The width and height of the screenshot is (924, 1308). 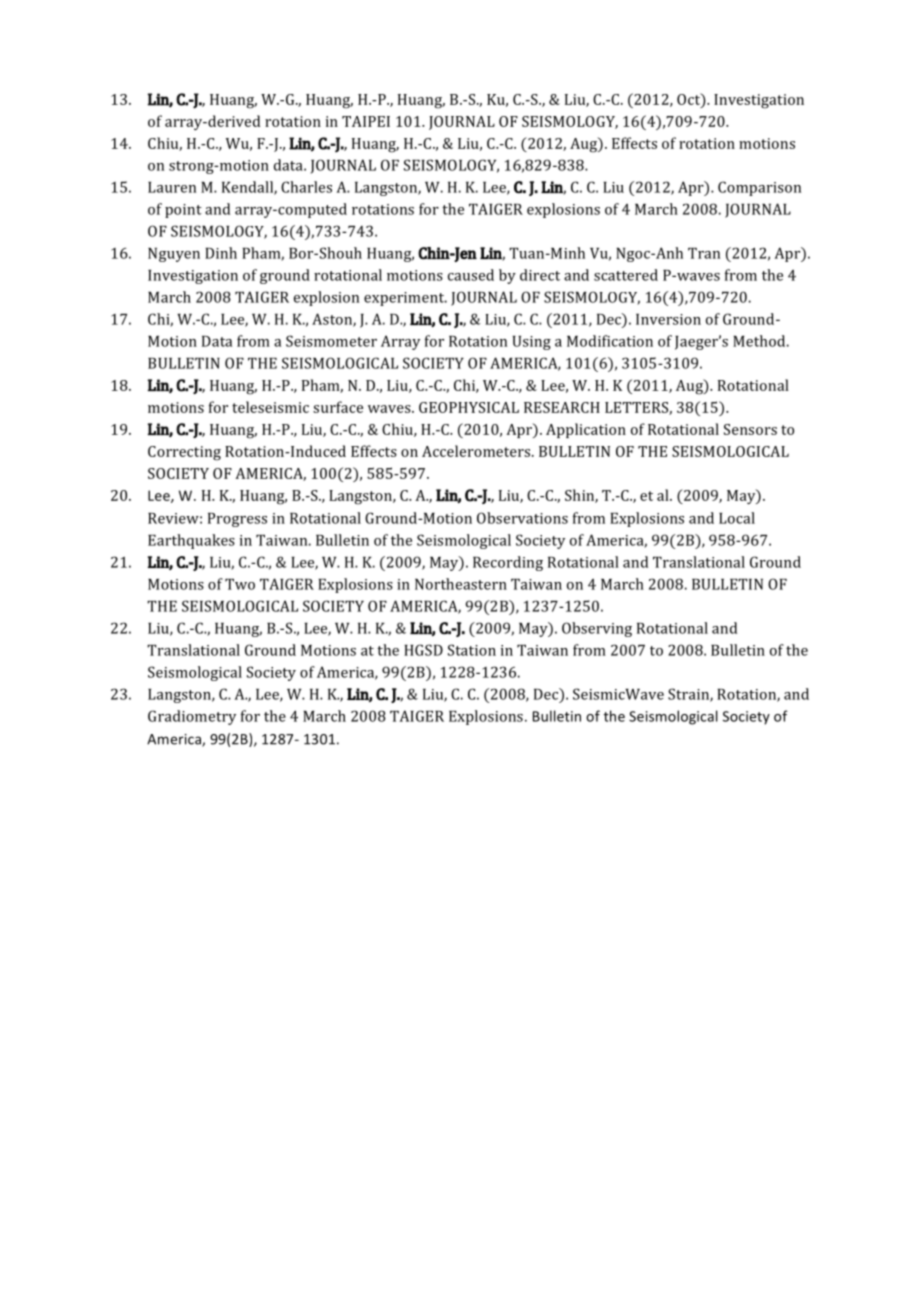 What do you see at coordinates (221, 253) in the screenshot?
I see `Dinh` at bounding box center [221, 253].
